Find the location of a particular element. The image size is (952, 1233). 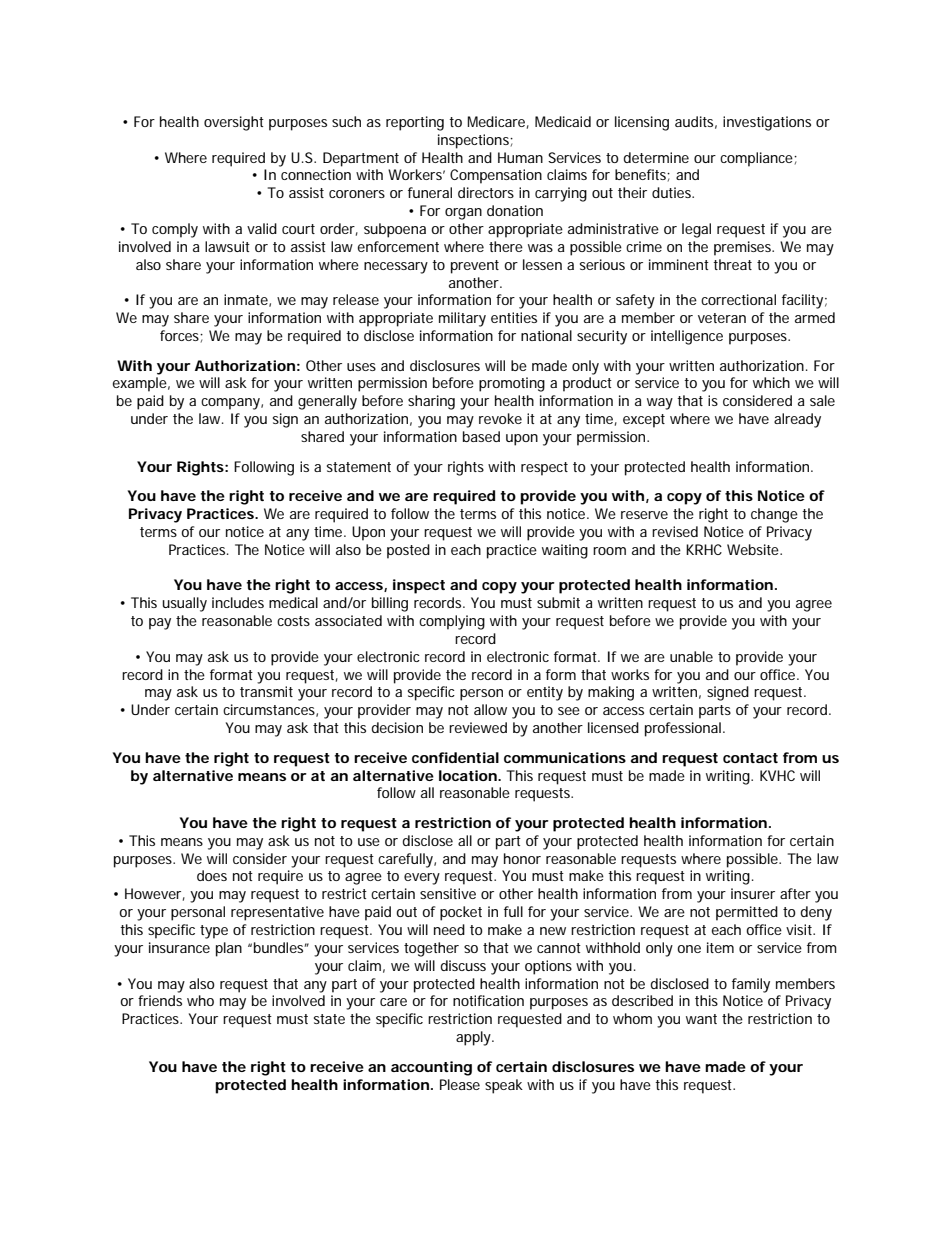

transmit is located at coordinates (266, 691).
